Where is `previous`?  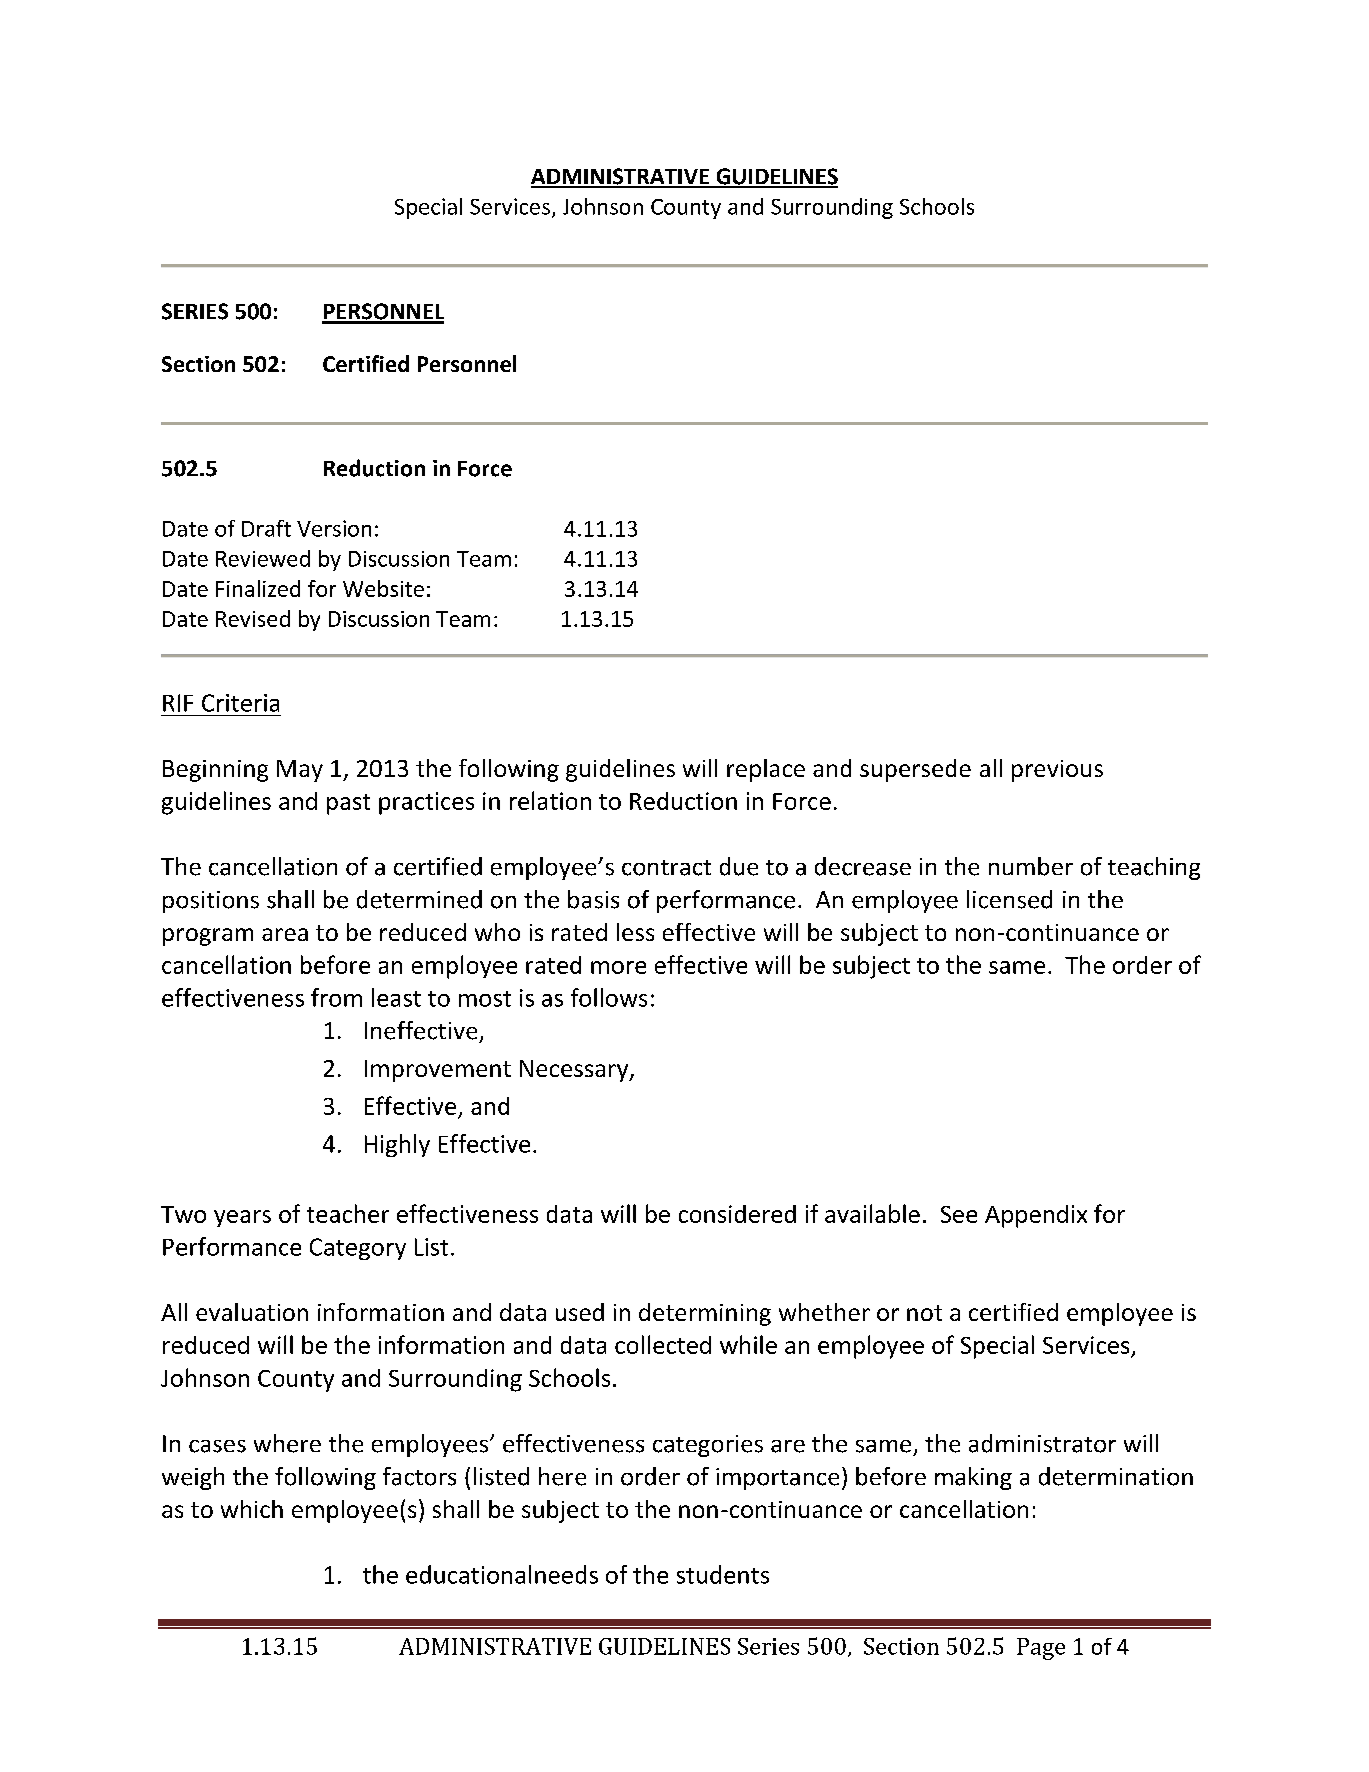
previous is located at coordinates (1057, 771).
